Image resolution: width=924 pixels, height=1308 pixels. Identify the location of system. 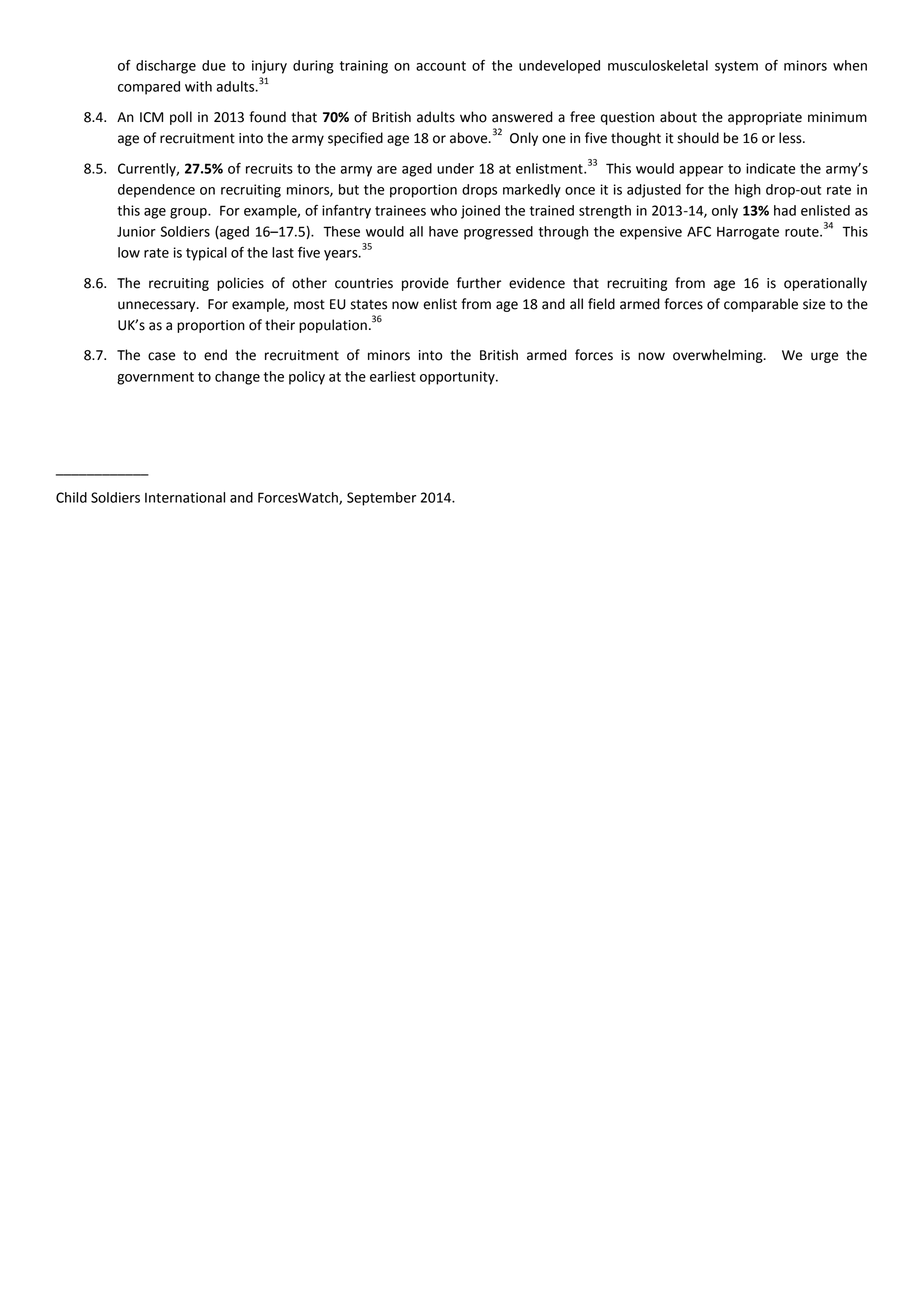
(736, 67).
